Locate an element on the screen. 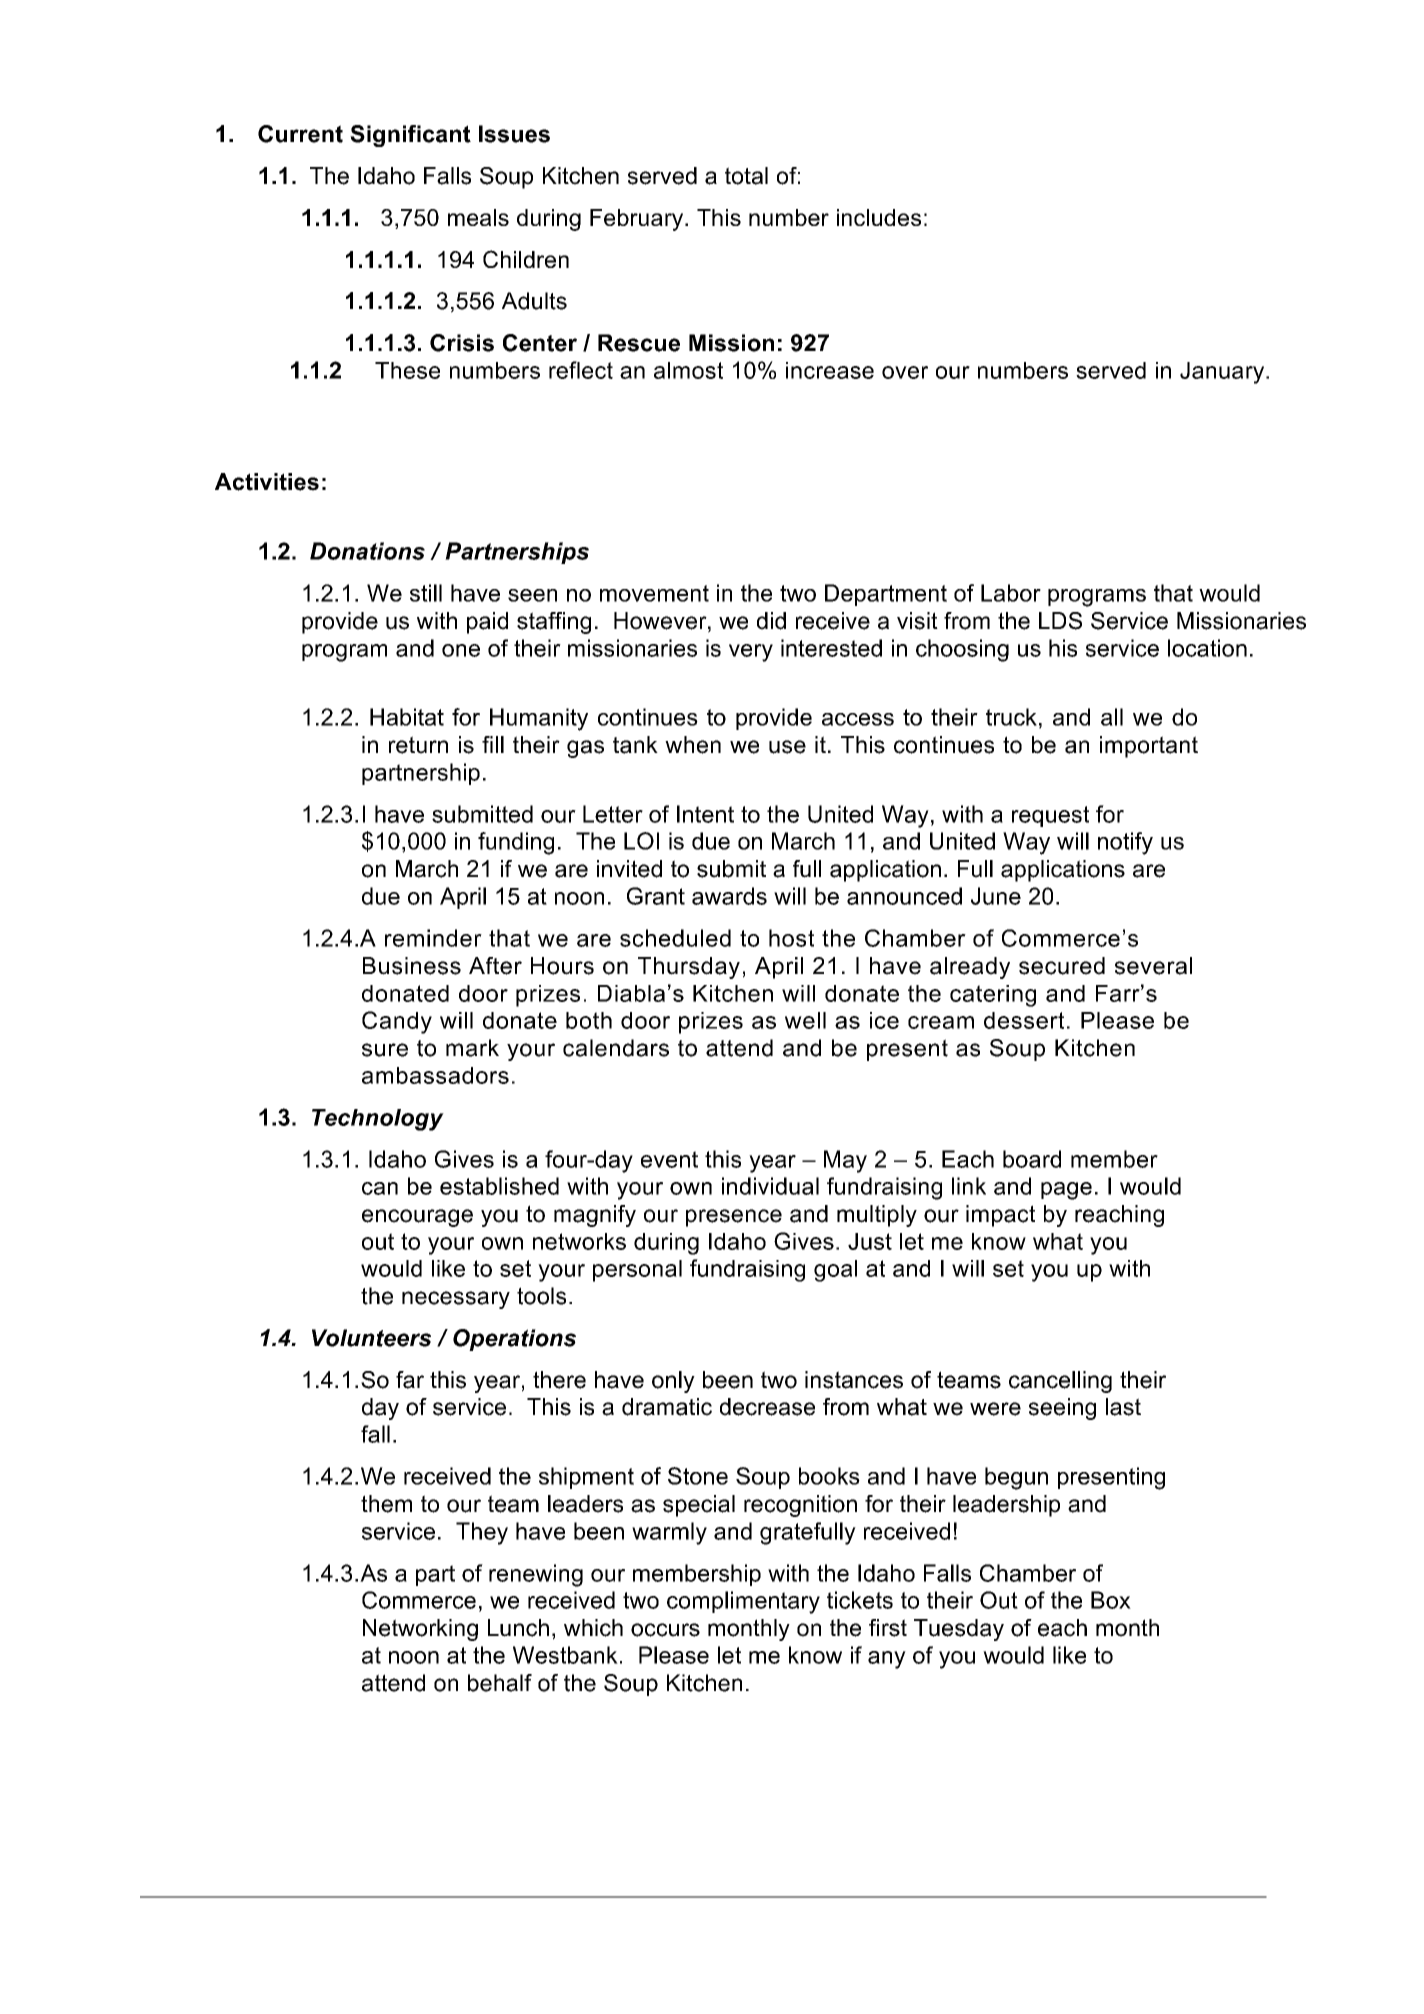 The image size is (1424, 2014). Volunteers is located at coordinates (371, 1338).
